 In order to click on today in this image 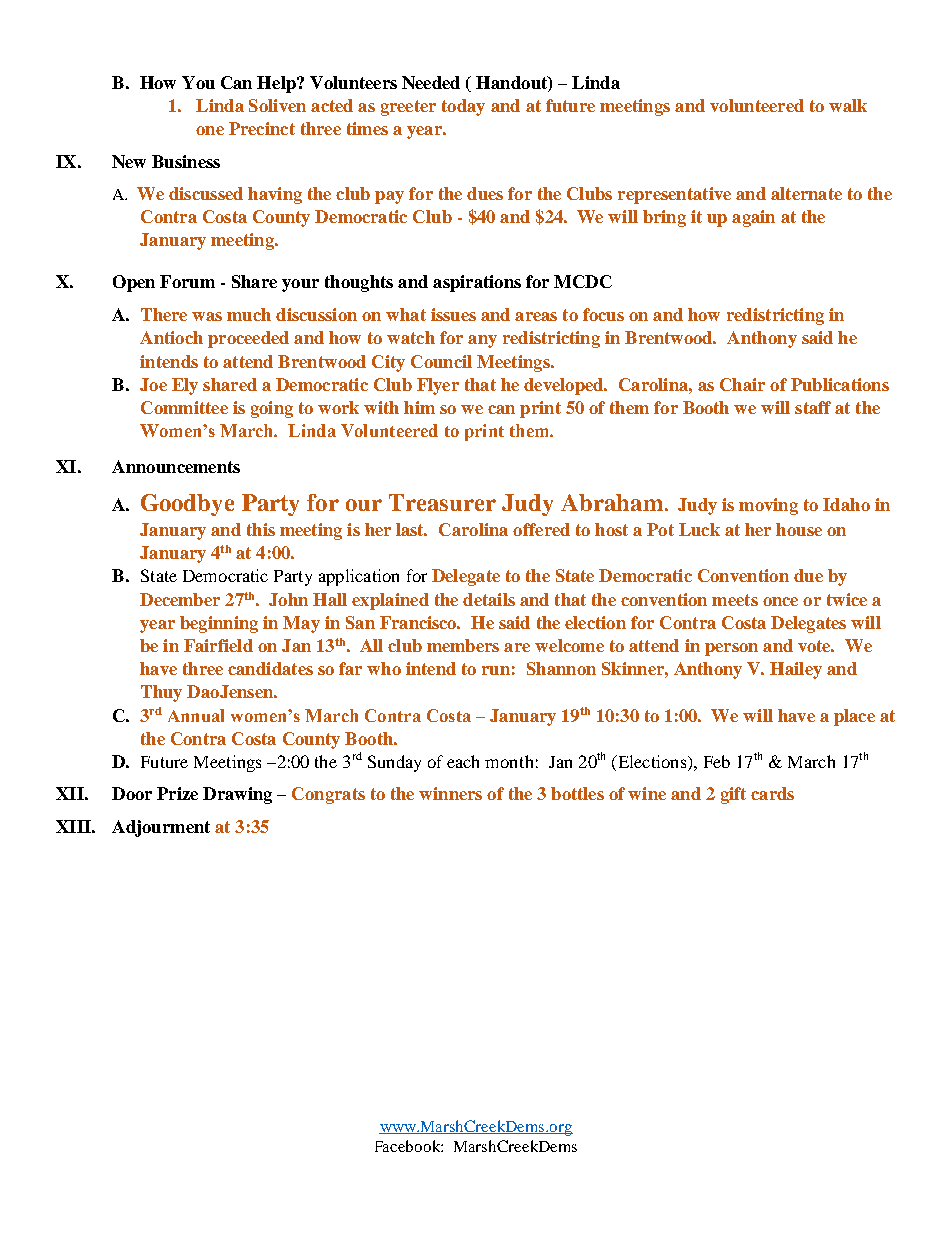, I will do `click(463, 107)`.
